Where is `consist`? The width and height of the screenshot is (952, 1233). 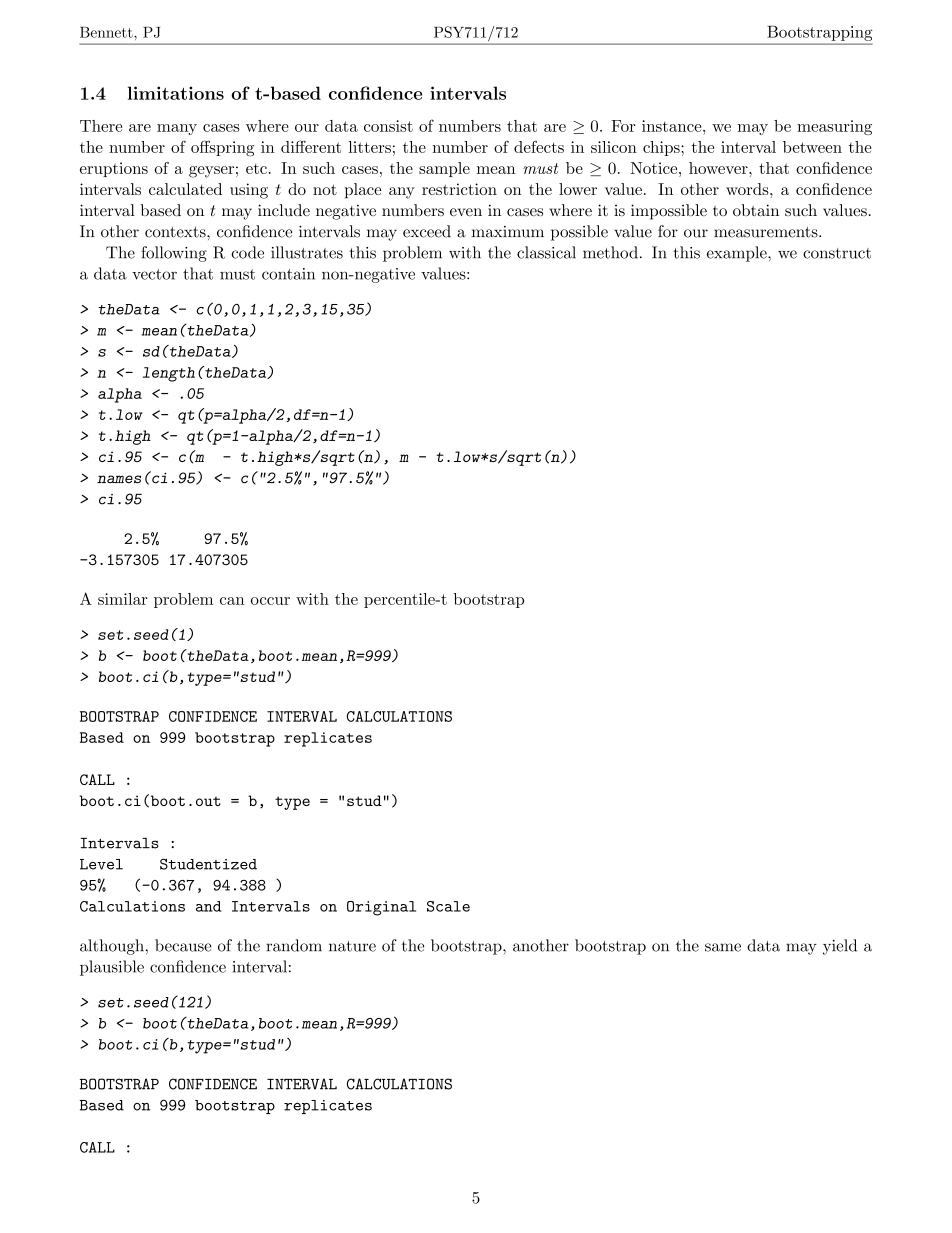 consist is located at coordinates (388, 126).
